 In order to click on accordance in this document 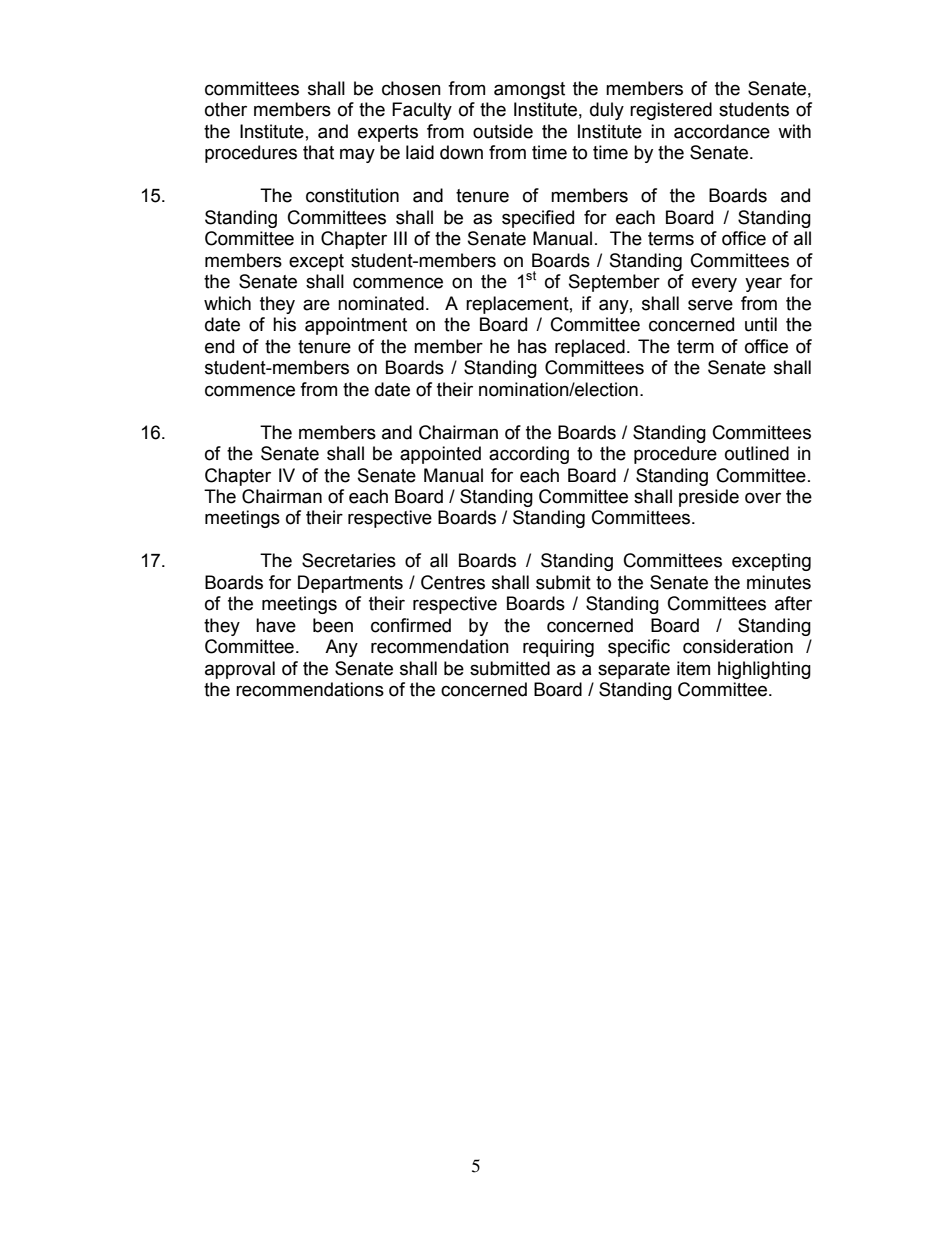, I will do `click(722, 131)`.
